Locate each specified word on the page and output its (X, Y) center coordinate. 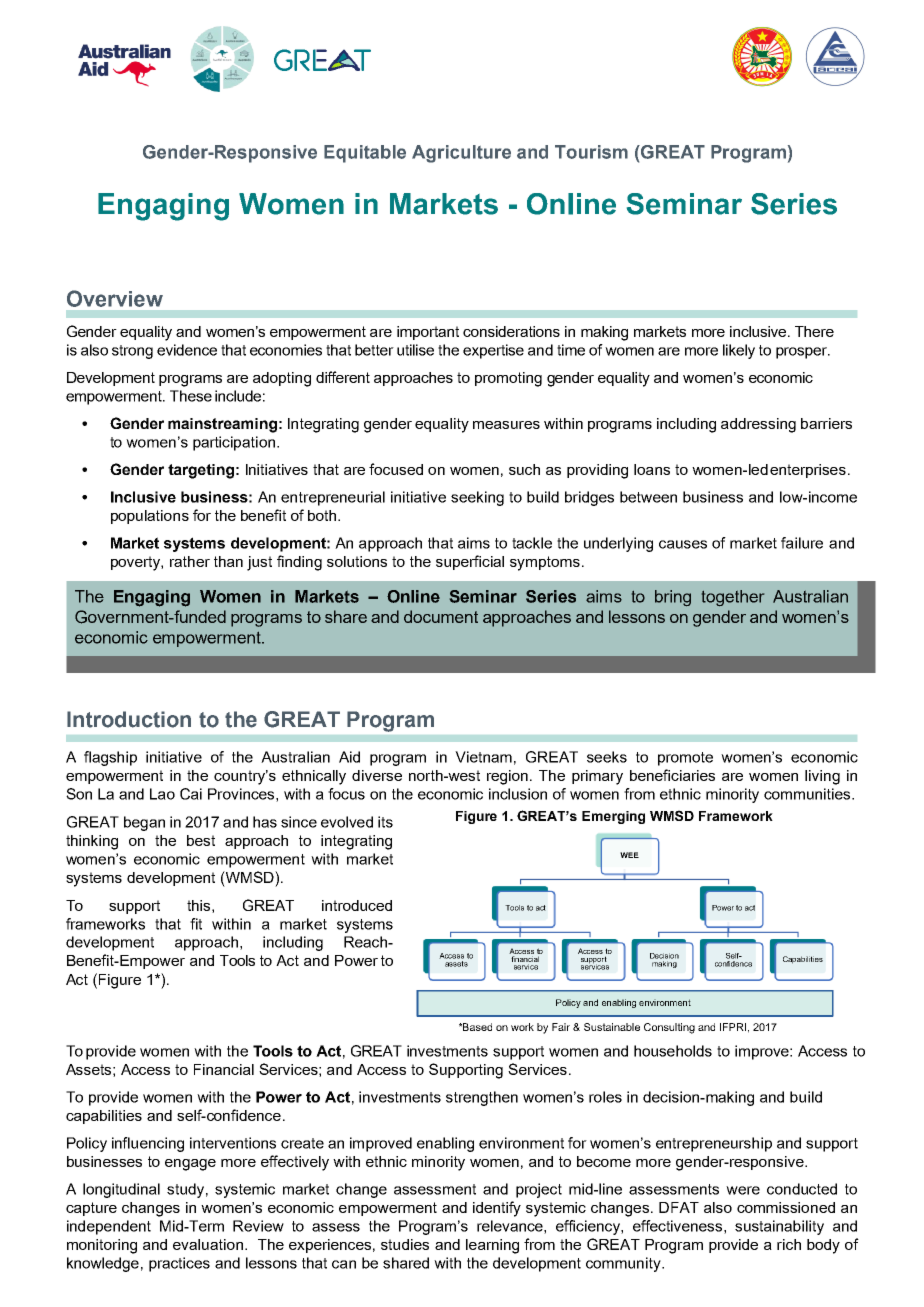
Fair (561, 1027)
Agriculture (461, 154)
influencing (148, 1144)
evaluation (208, 1244)
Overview (115, 298)
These (191, 396)
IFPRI (733, 1027)
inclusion (518, 794)
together (733, 598)
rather (190, 561)
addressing (758, 425)
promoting (508, 379)
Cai (191, 794)
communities (808, 794)
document (441, 616)
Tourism (591, 152)
